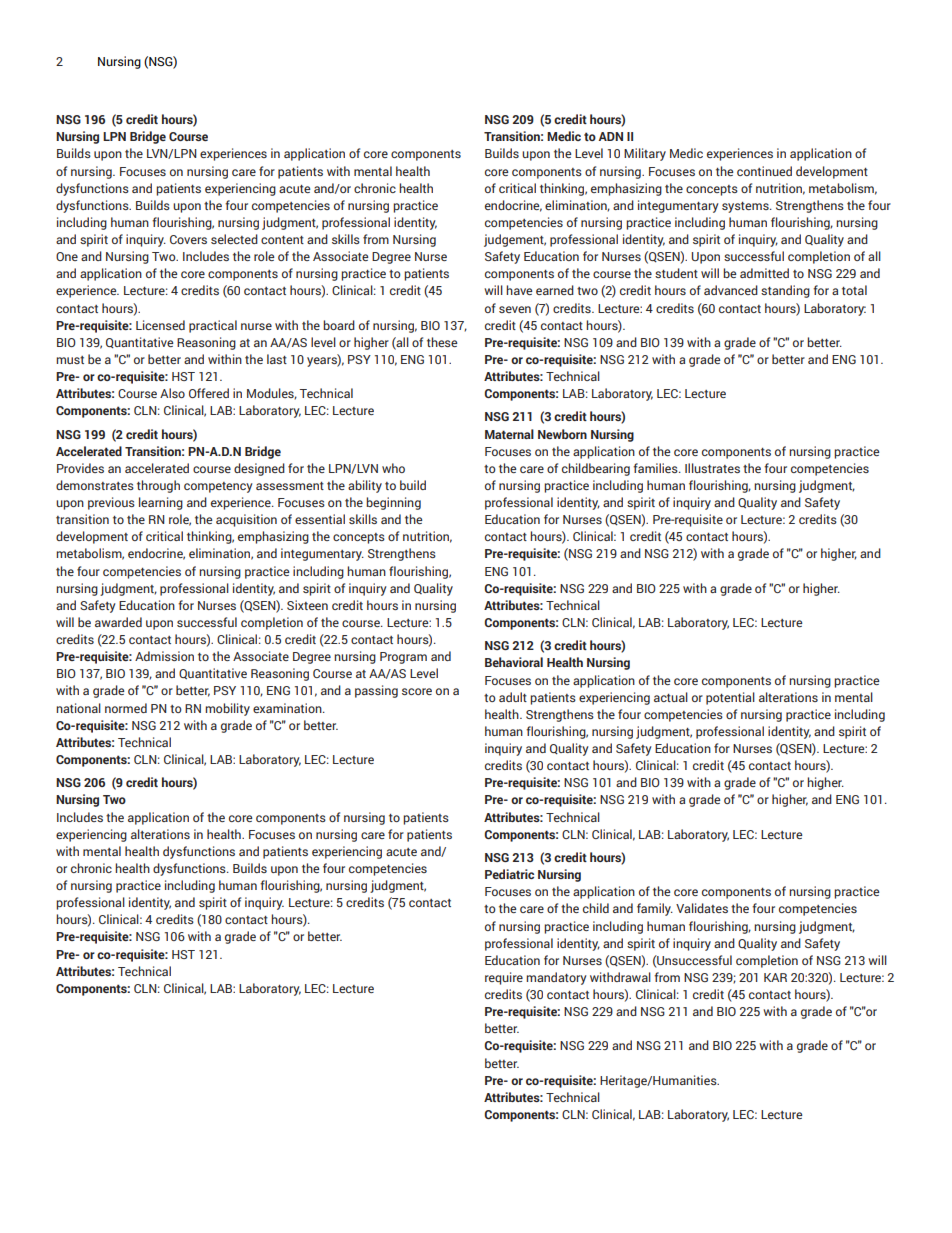 The height and width of the screenshot is (1233, 952). What do you see at coordinates (504, 978) in the screenshot?
I see `require` at bounding box center [504, 978].
